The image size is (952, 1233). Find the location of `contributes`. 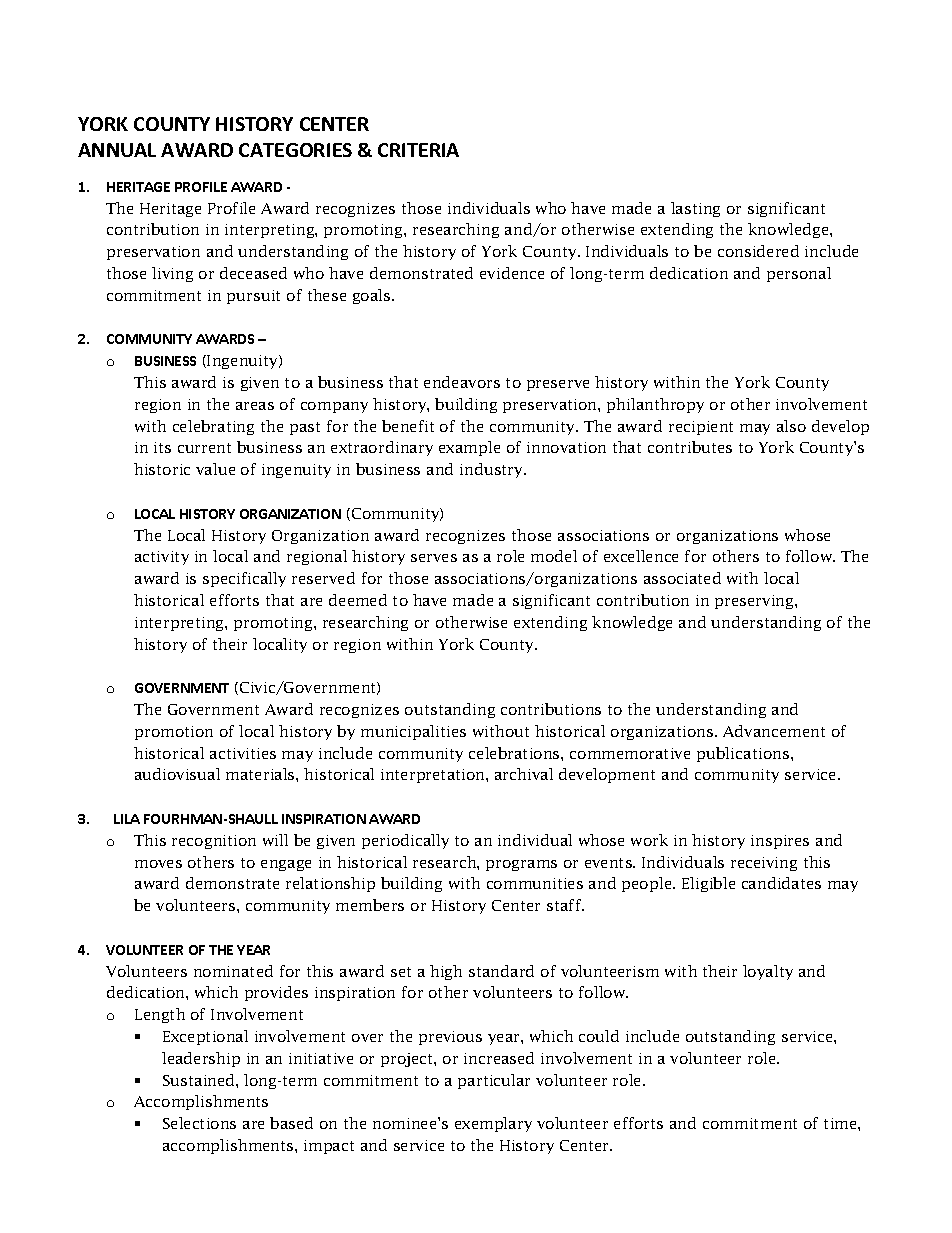

contributes is located at coordinates (690, 447).
